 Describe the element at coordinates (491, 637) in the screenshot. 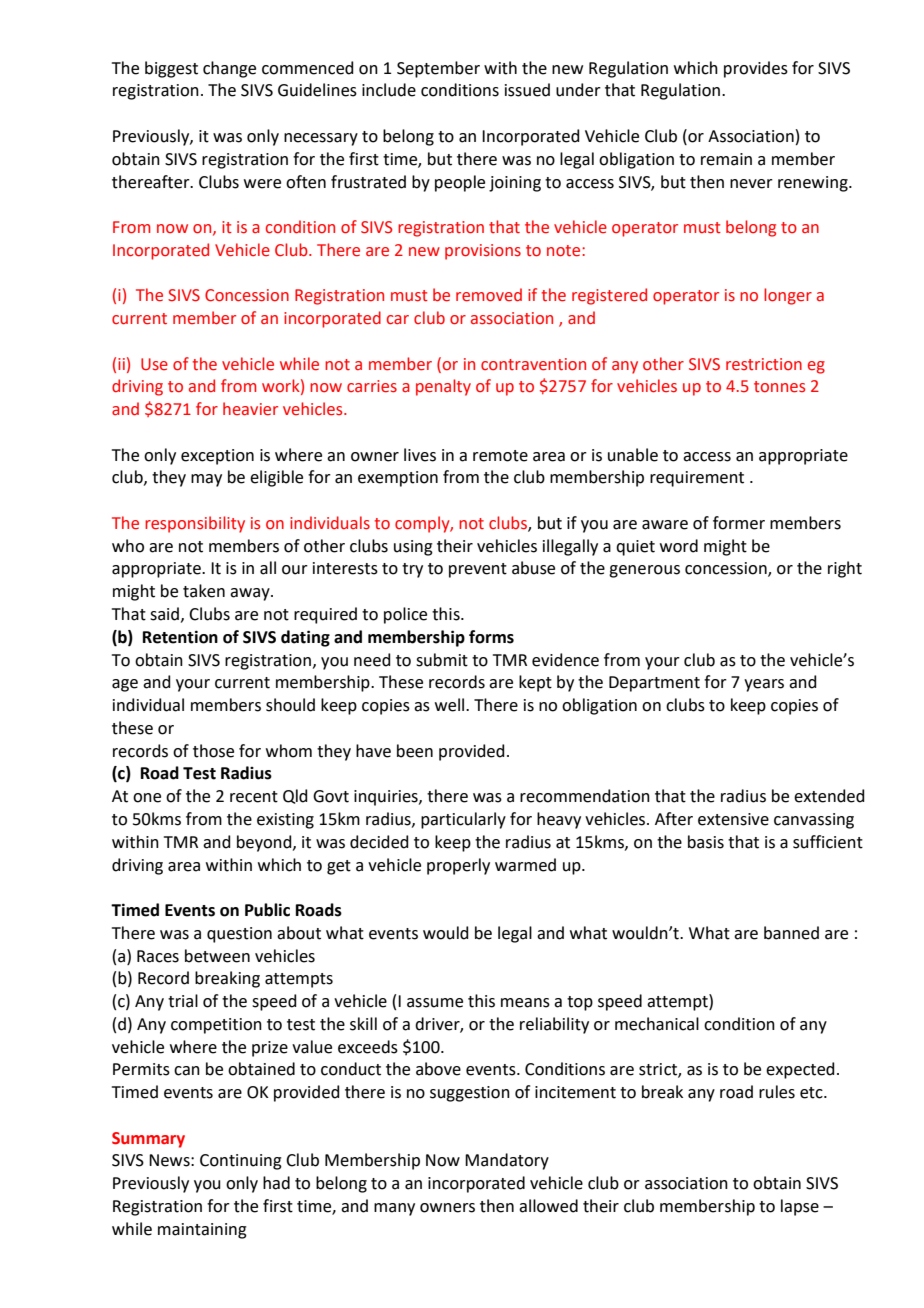

I see `forms` at that location.
